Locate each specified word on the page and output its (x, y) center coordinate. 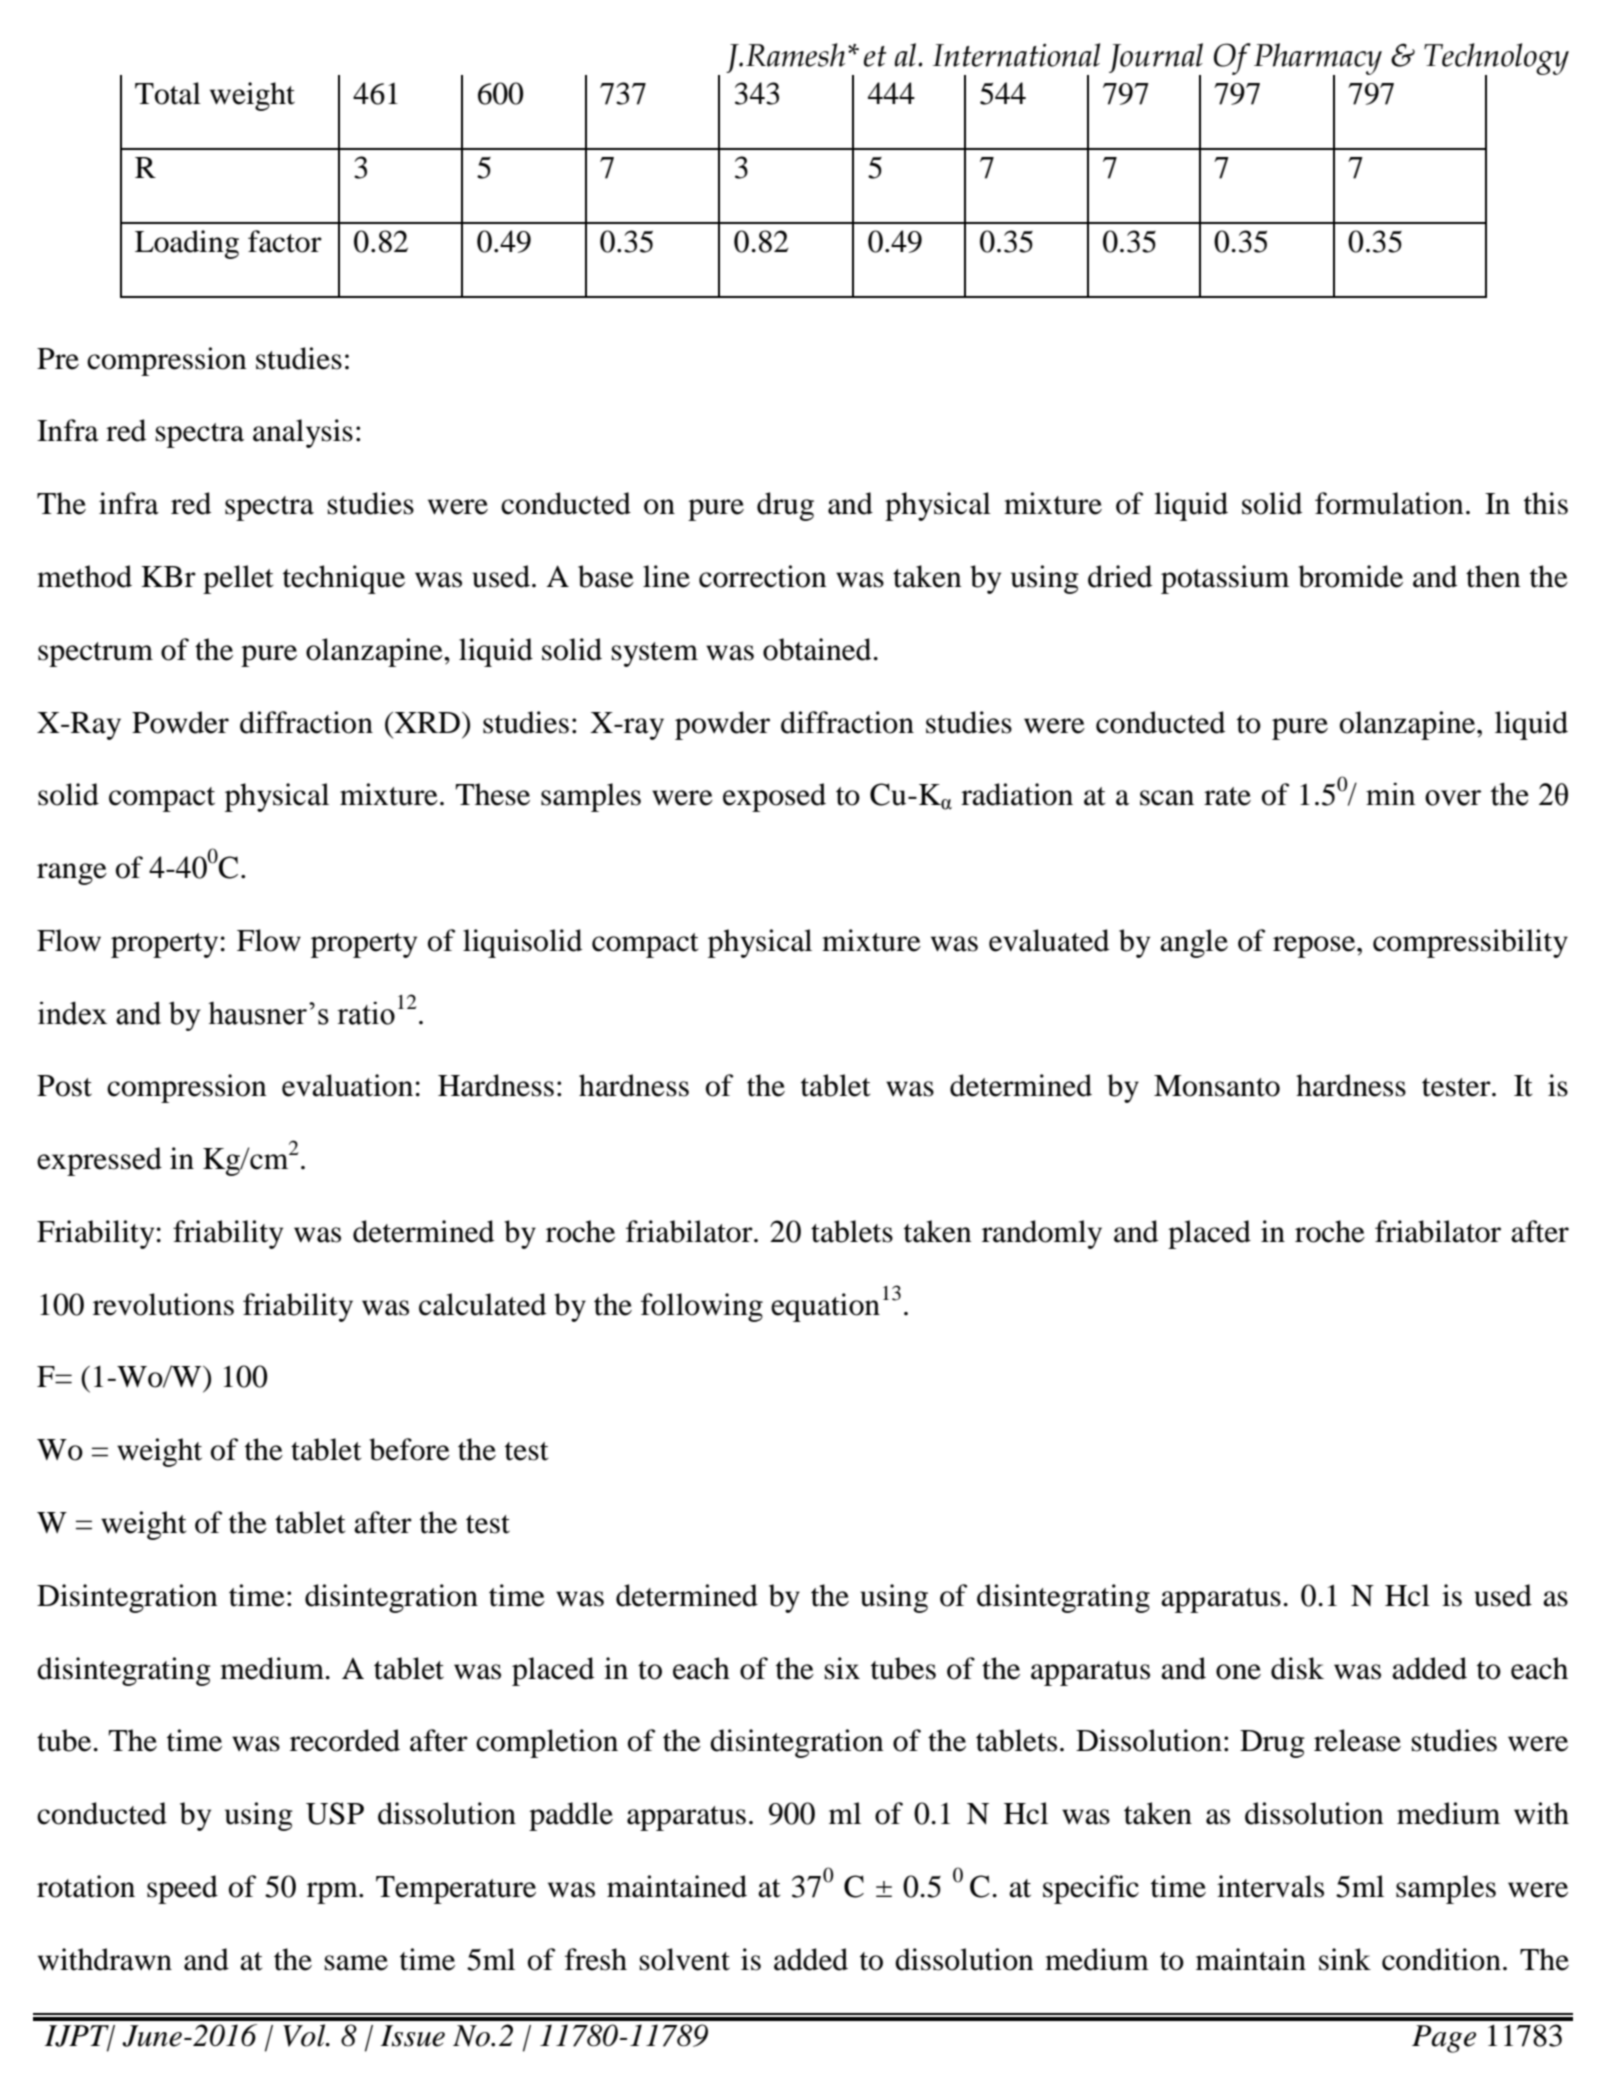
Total (168, 93)
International (1016, 55)
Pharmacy (1318, 60)
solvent (685, 1959)
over (1453, 798)
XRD (426, 722)
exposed (774, 797)
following (702, 1307)
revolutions (163, 1304)
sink (1345, 1959)
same (356, 1963)
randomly (1042, 1234)
